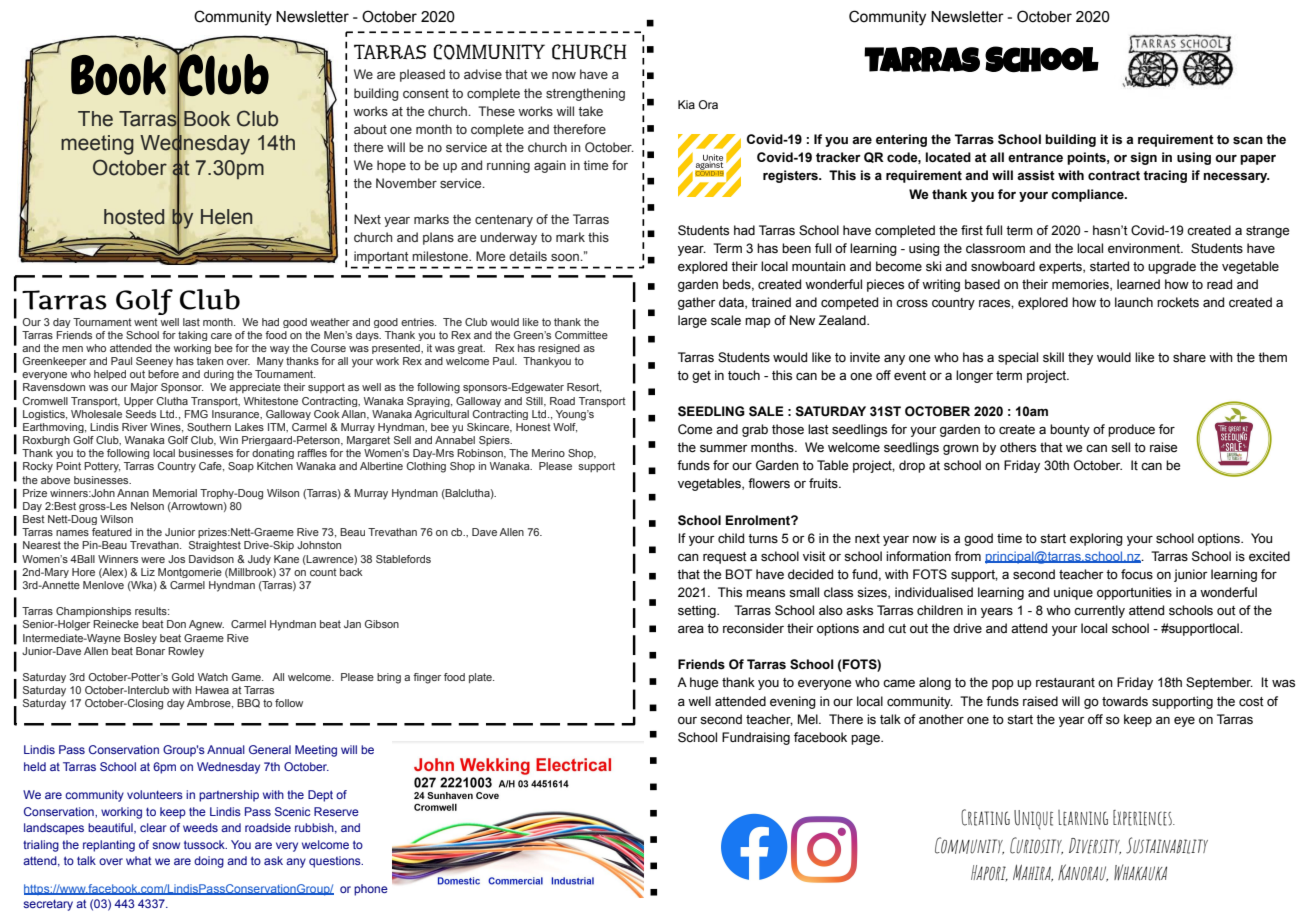 This screenshot has width=1304, height=924. I want to click on Experiences, so click(1143, 818).
